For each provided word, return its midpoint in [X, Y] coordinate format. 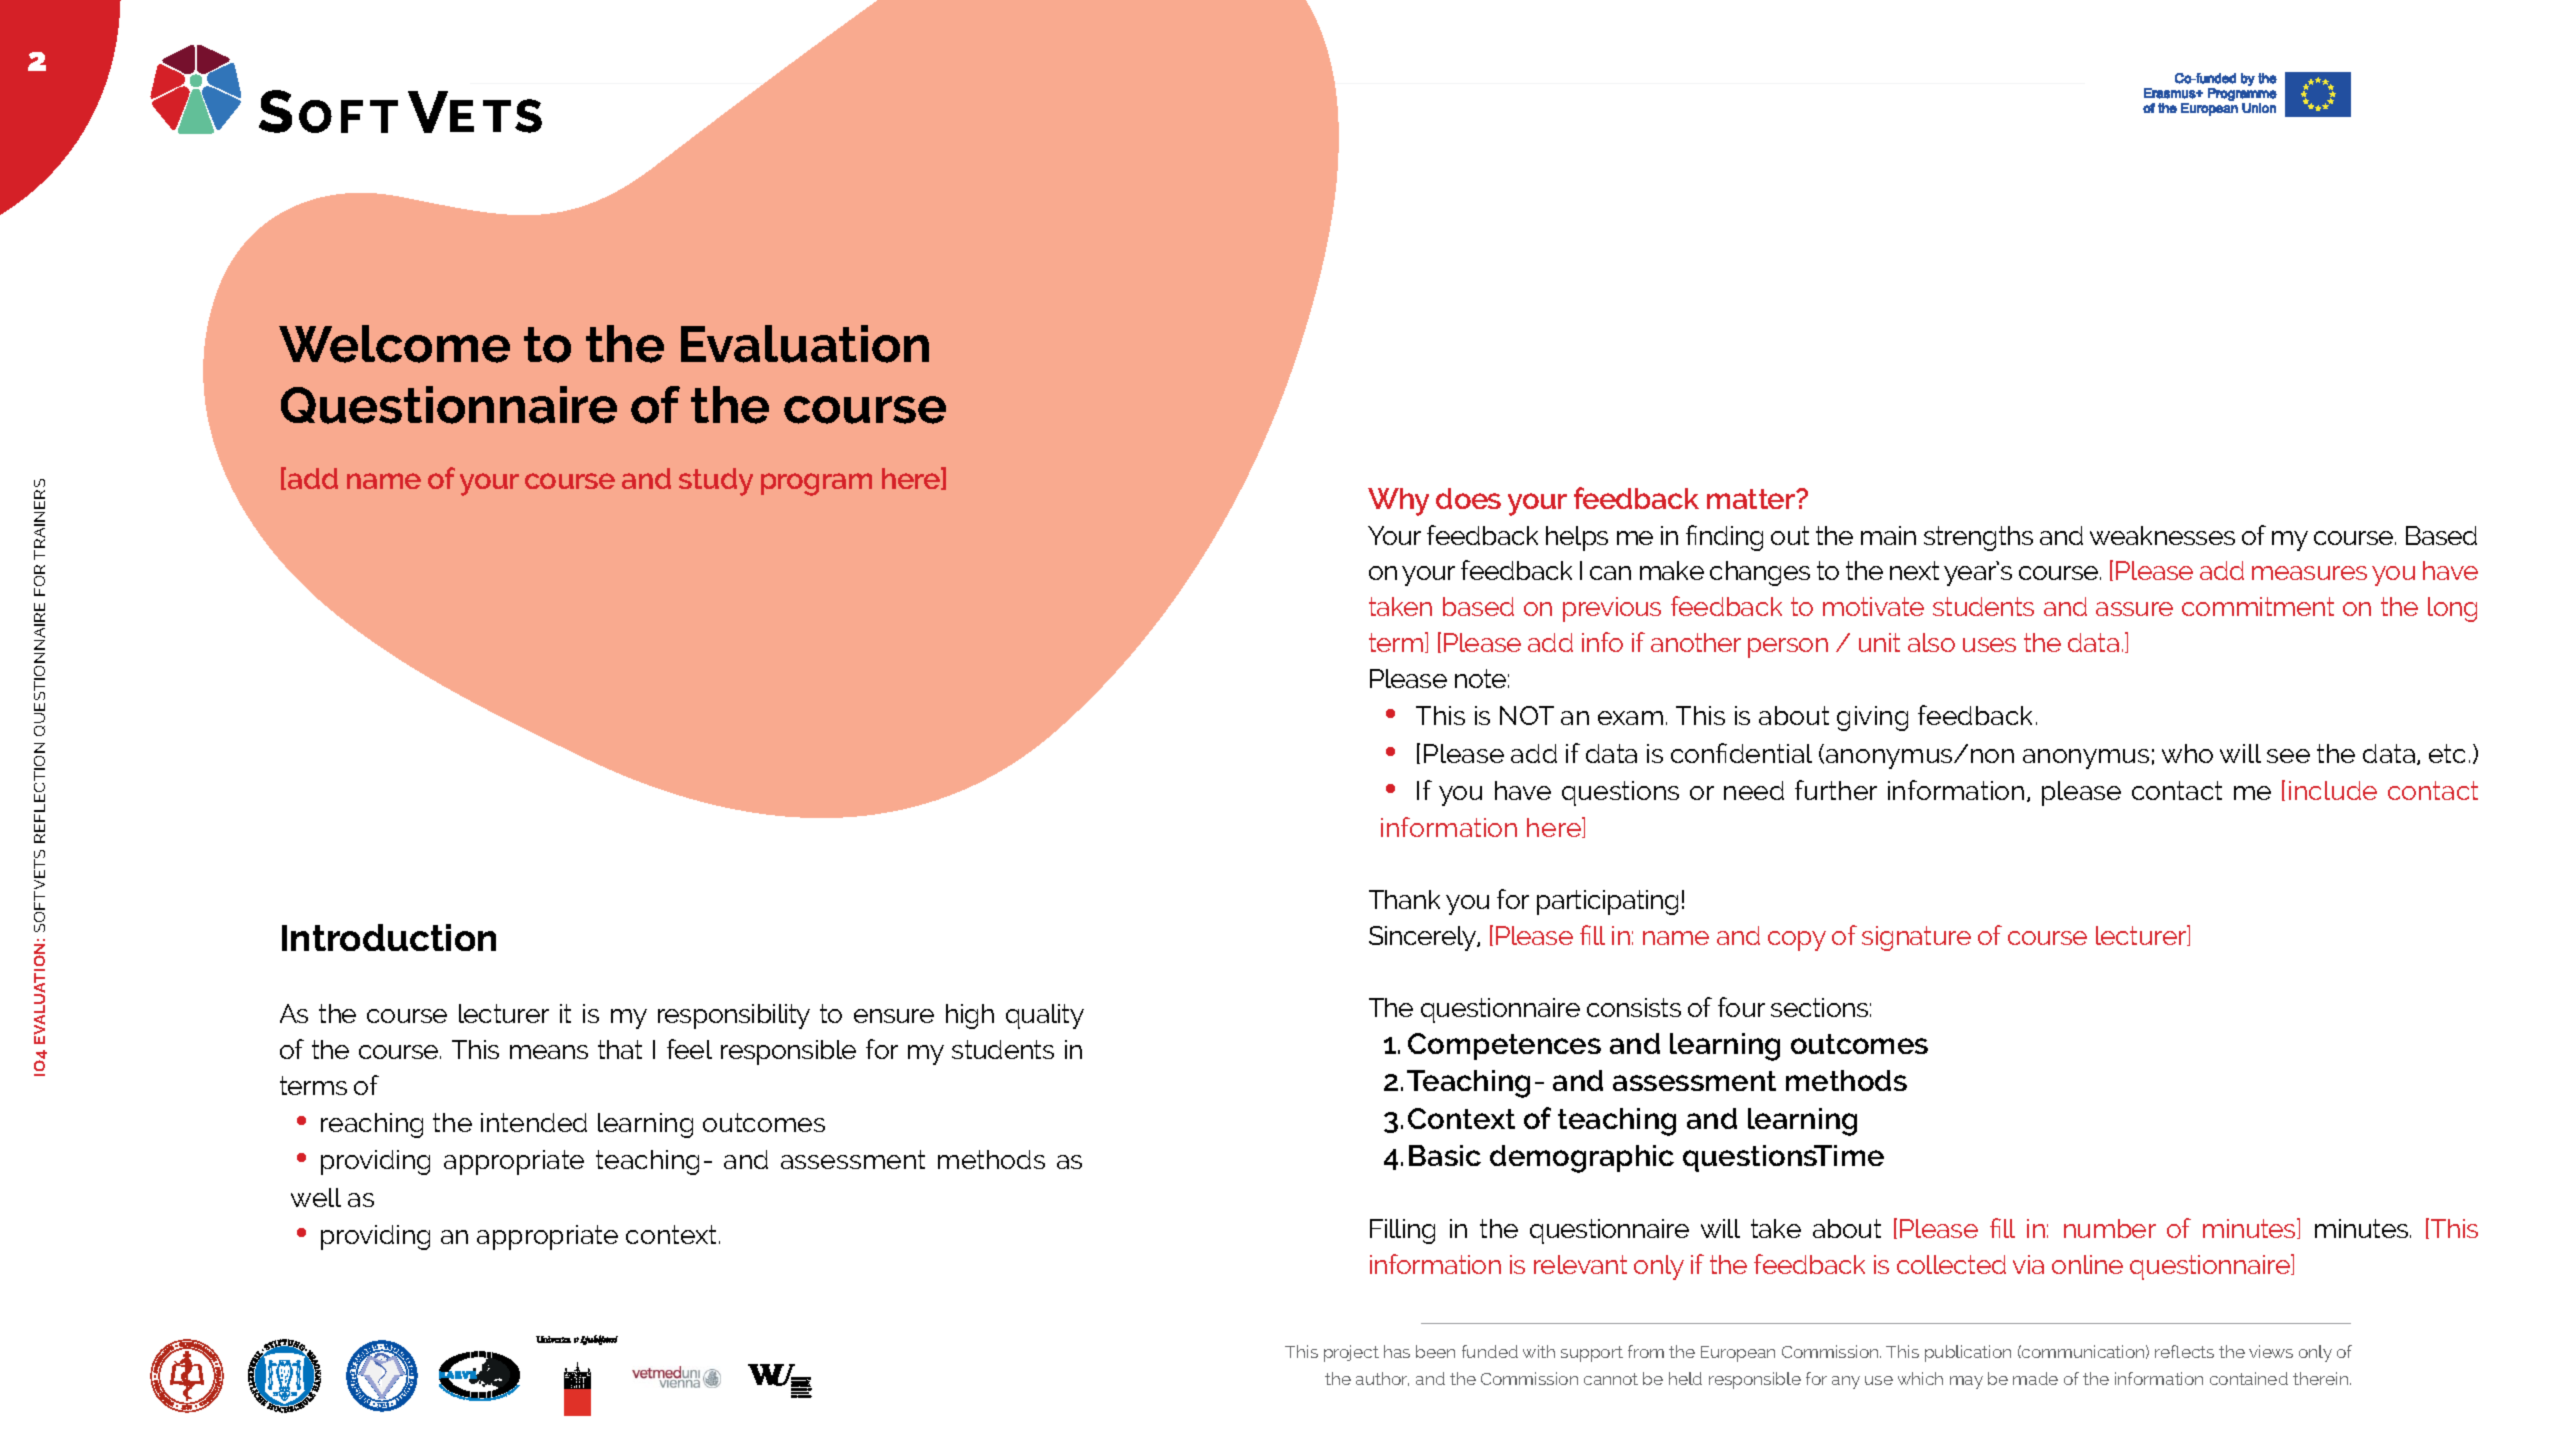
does [1468, 498]
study [716, 482]
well [316, 1197]
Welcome [394, 344]
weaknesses [2162, 535]
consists [1634, 1007]
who [2187, 753]
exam [1630, 718]
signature [1916, 938]
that [620, 1049]
